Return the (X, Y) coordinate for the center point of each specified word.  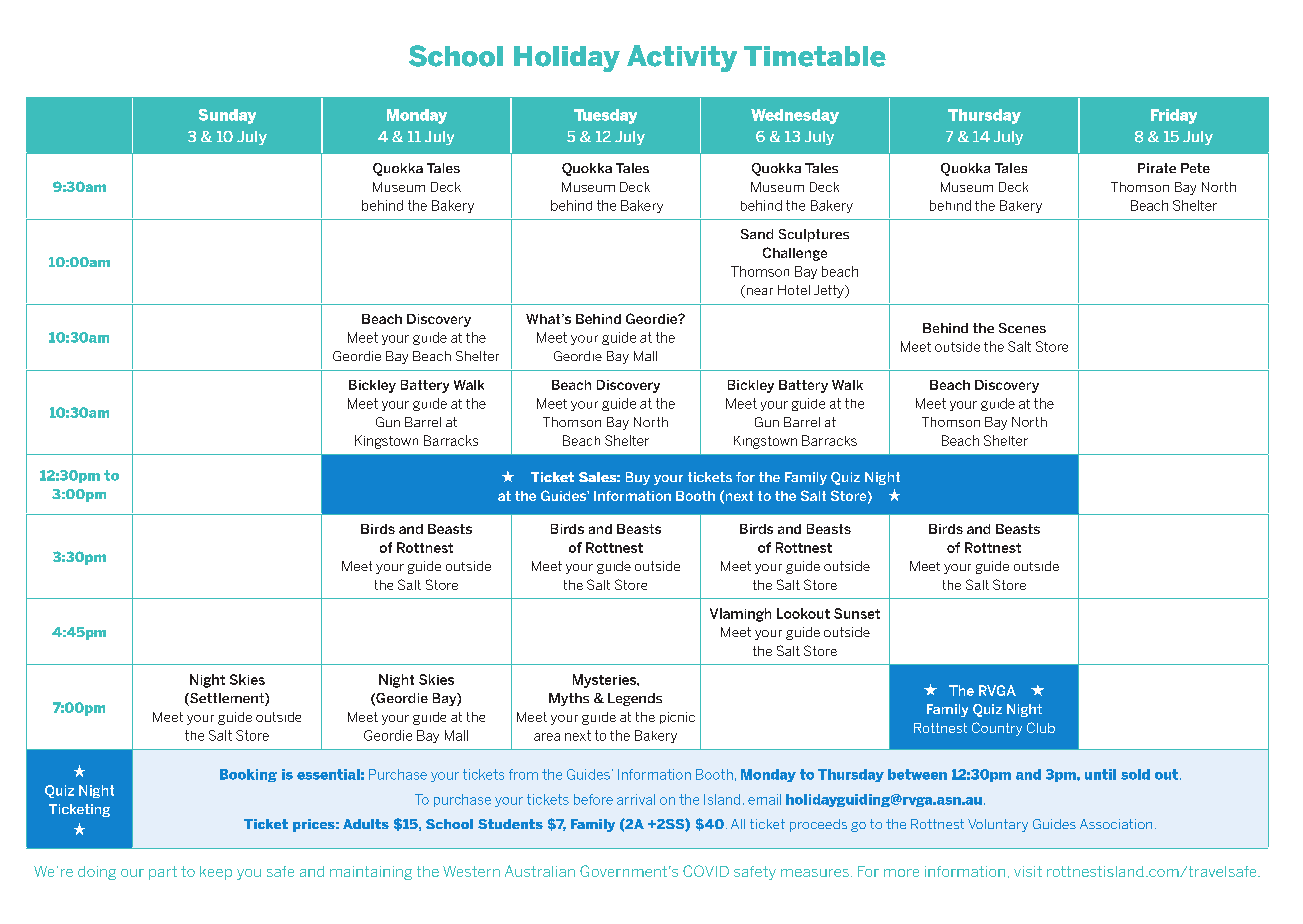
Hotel (794, 290)
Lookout (803, 613)
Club (1041, 727)
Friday (1174, 116)
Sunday (227, 116)
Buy (638, 478)
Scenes (1022, 328)
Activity (682, 58)
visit (1028, 871)
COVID (706, 871)
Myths (569, 699)
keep (216, 873)
